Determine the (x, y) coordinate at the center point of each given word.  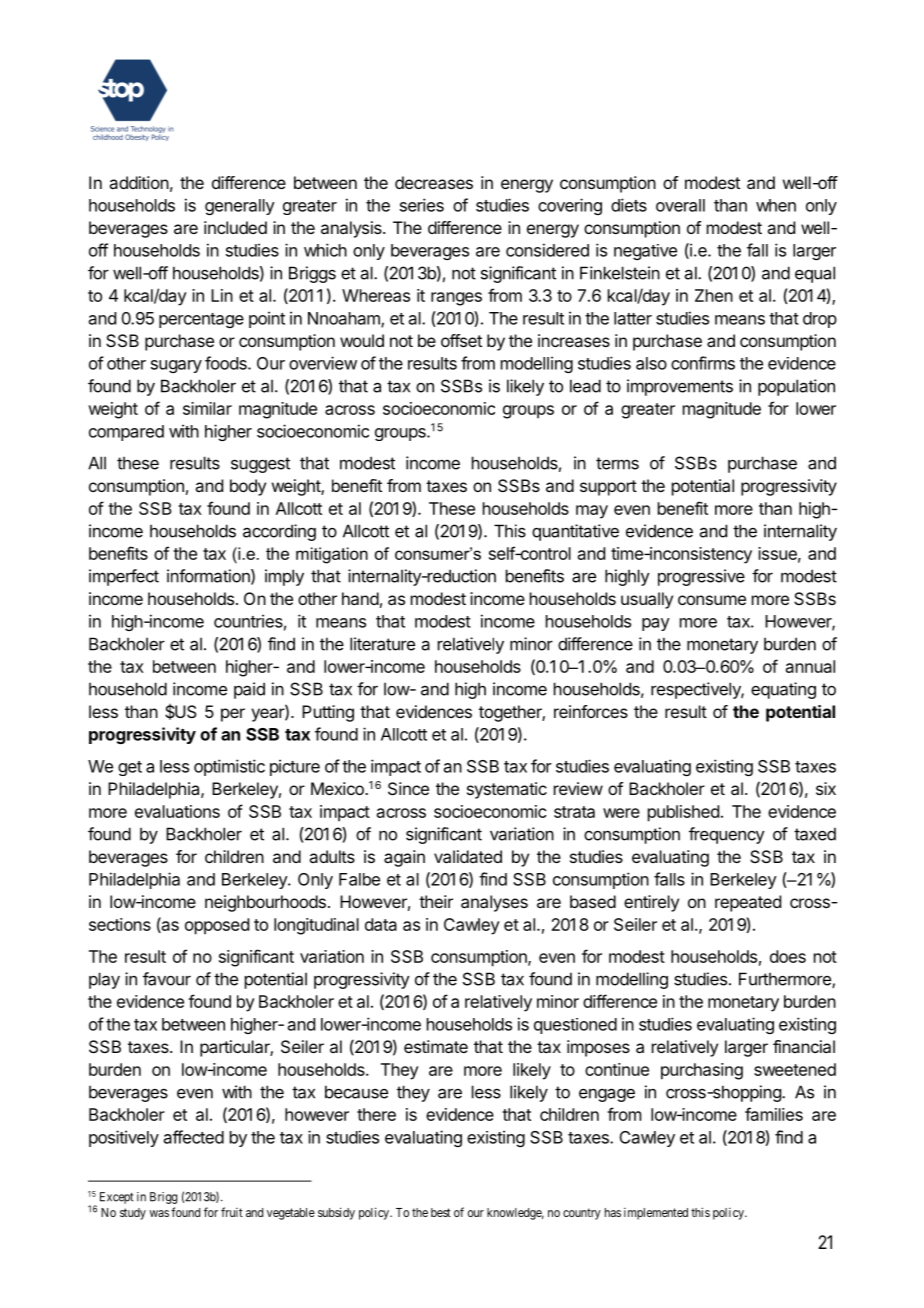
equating (783, 690)
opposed (217, 926)
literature (382, 644)
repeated (748, 903)
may (592, 512)
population (796, 387)
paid (249, 690)
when (776, 205)
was (159, 1213)
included (235, 227)
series (422, 205)
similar (207, 408)
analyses (494, 903)
